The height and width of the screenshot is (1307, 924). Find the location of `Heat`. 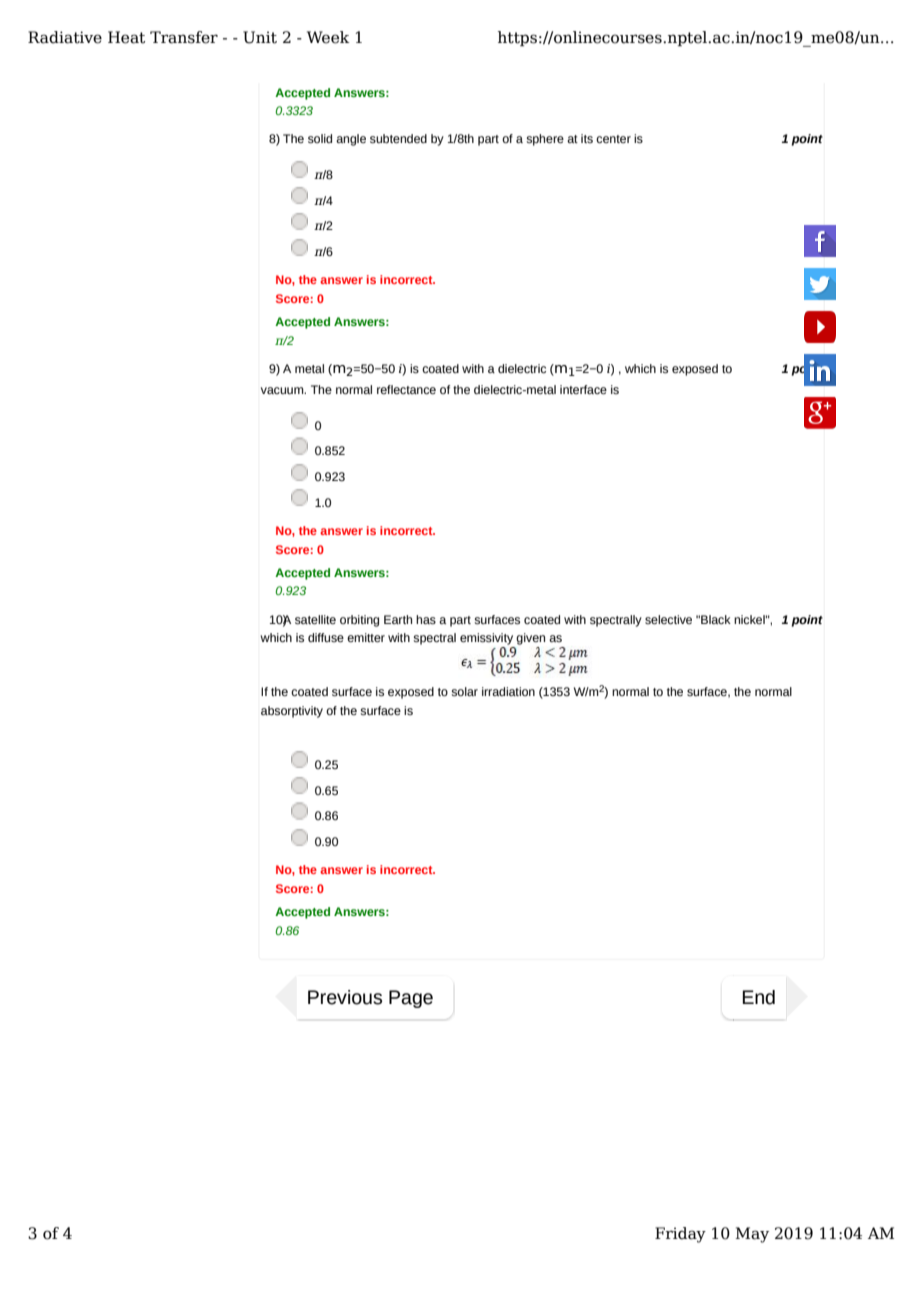

Heat is located at coordinates (126, 37).
